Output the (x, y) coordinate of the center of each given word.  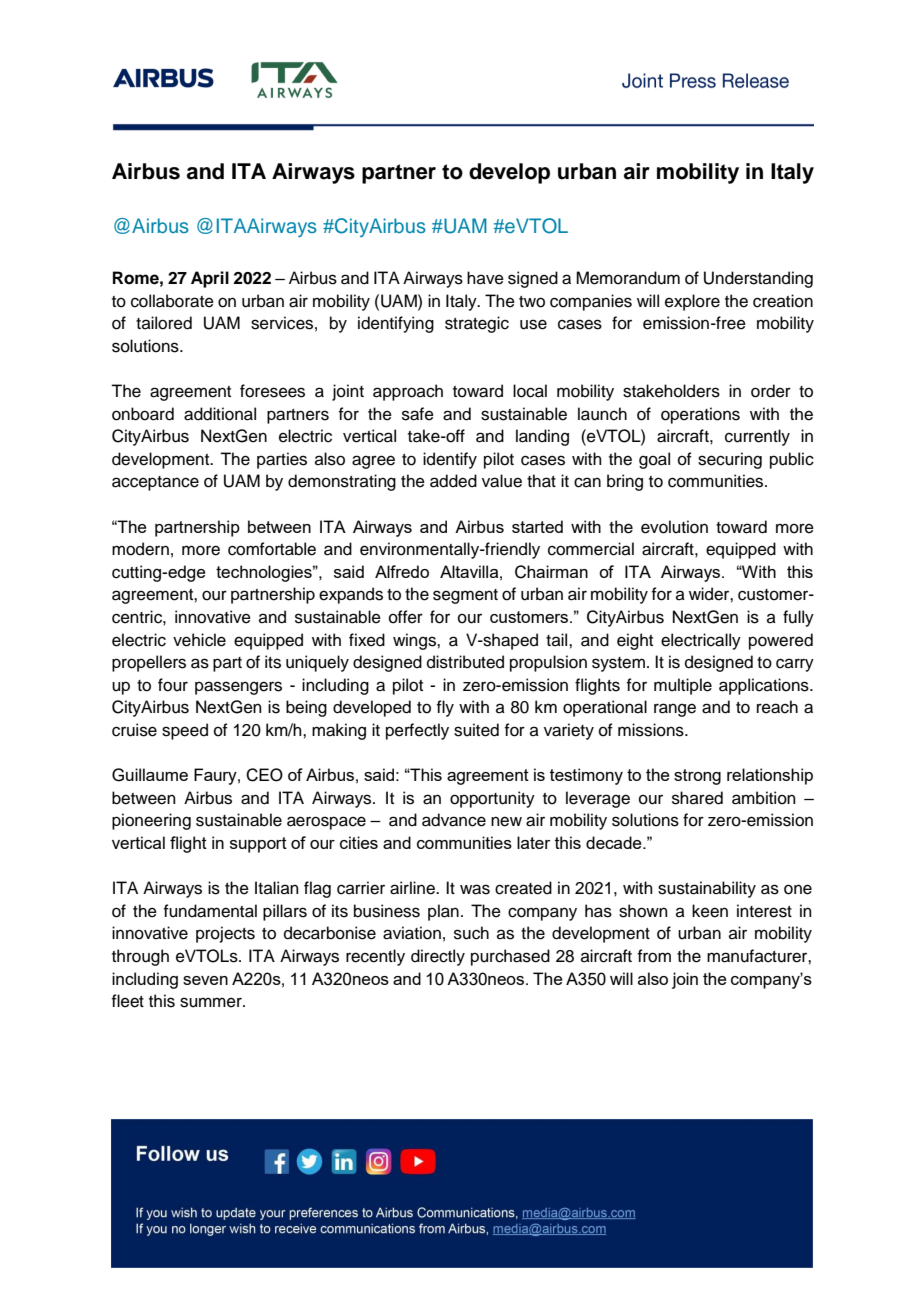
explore (692, 302)
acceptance (155, 483)
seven (205, 980)
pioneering (151, 821)
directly (438, 957)
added (453, 481)
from (654, 956)
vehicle (199, 640)
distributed (465, 662)
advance (454, 820)
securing (730, 460)
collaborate (172, 301)
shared (697, 798)
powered (781, 641)
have (485, 278)
